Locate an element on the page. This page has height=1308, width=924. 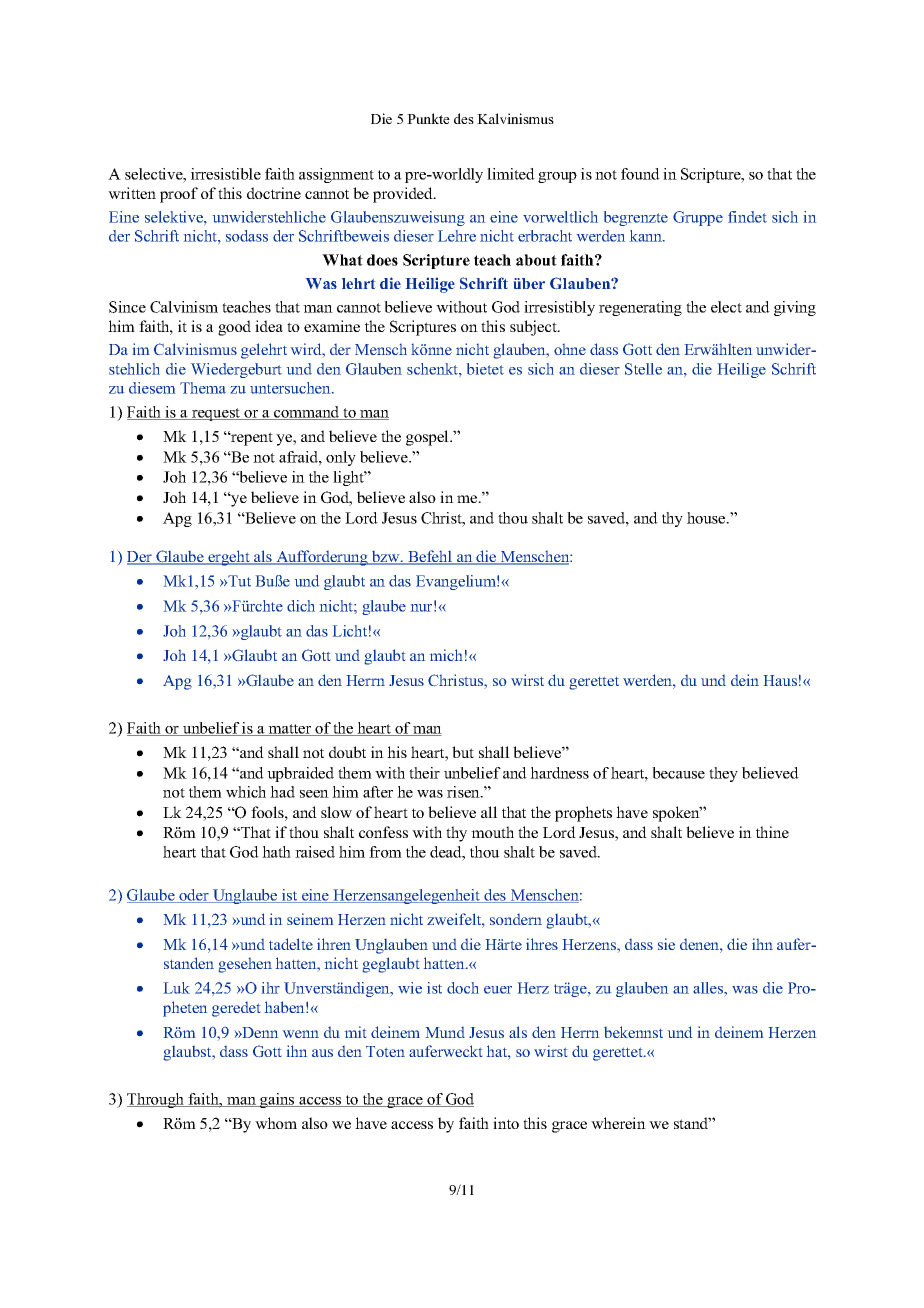
risen is located at coordinates (464, 792).
